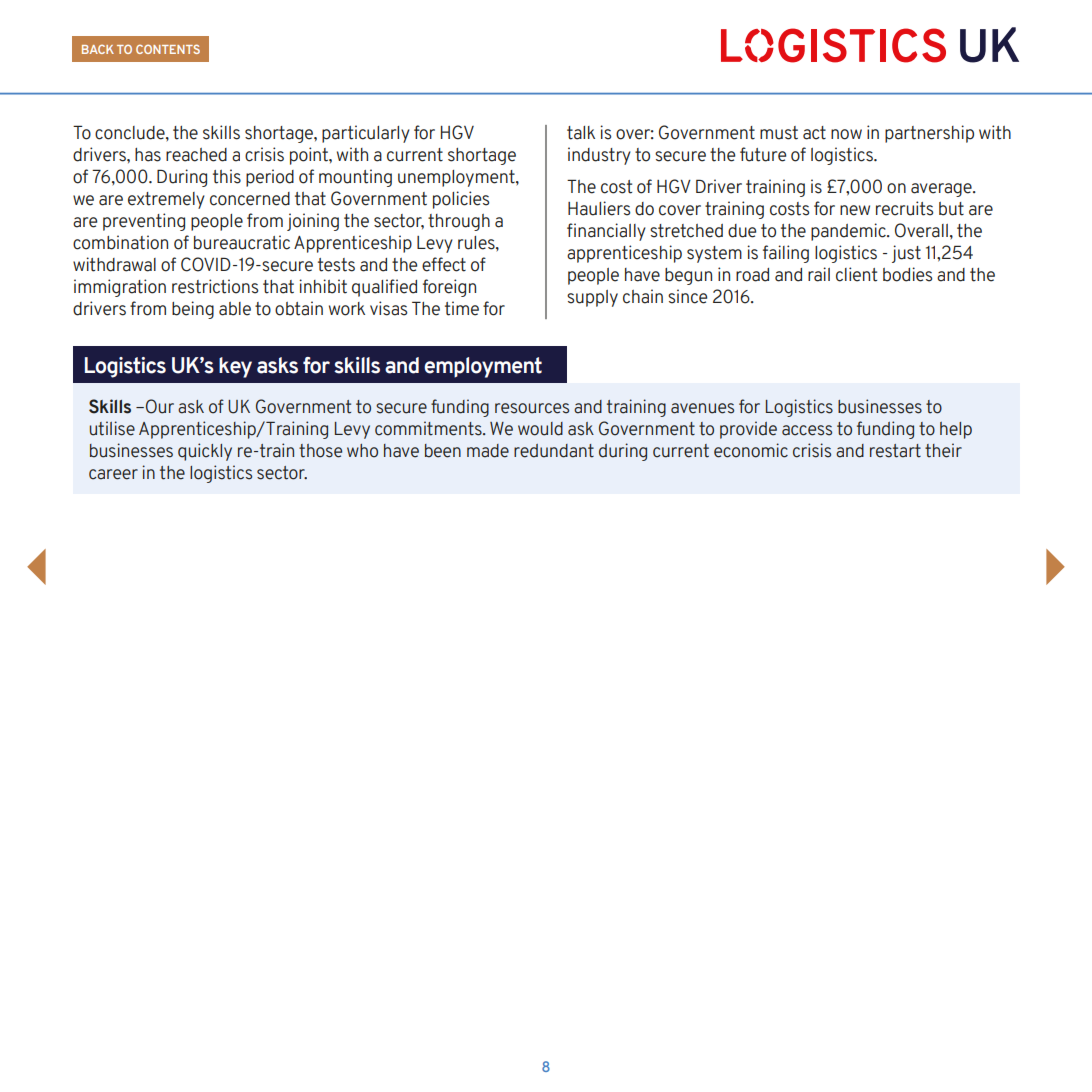 The width and height of the screenshot is (1092, 1092). What do you see at coordinates (906, 254) in the screenshot?
I see `just` at bounding box center [906, 254].
